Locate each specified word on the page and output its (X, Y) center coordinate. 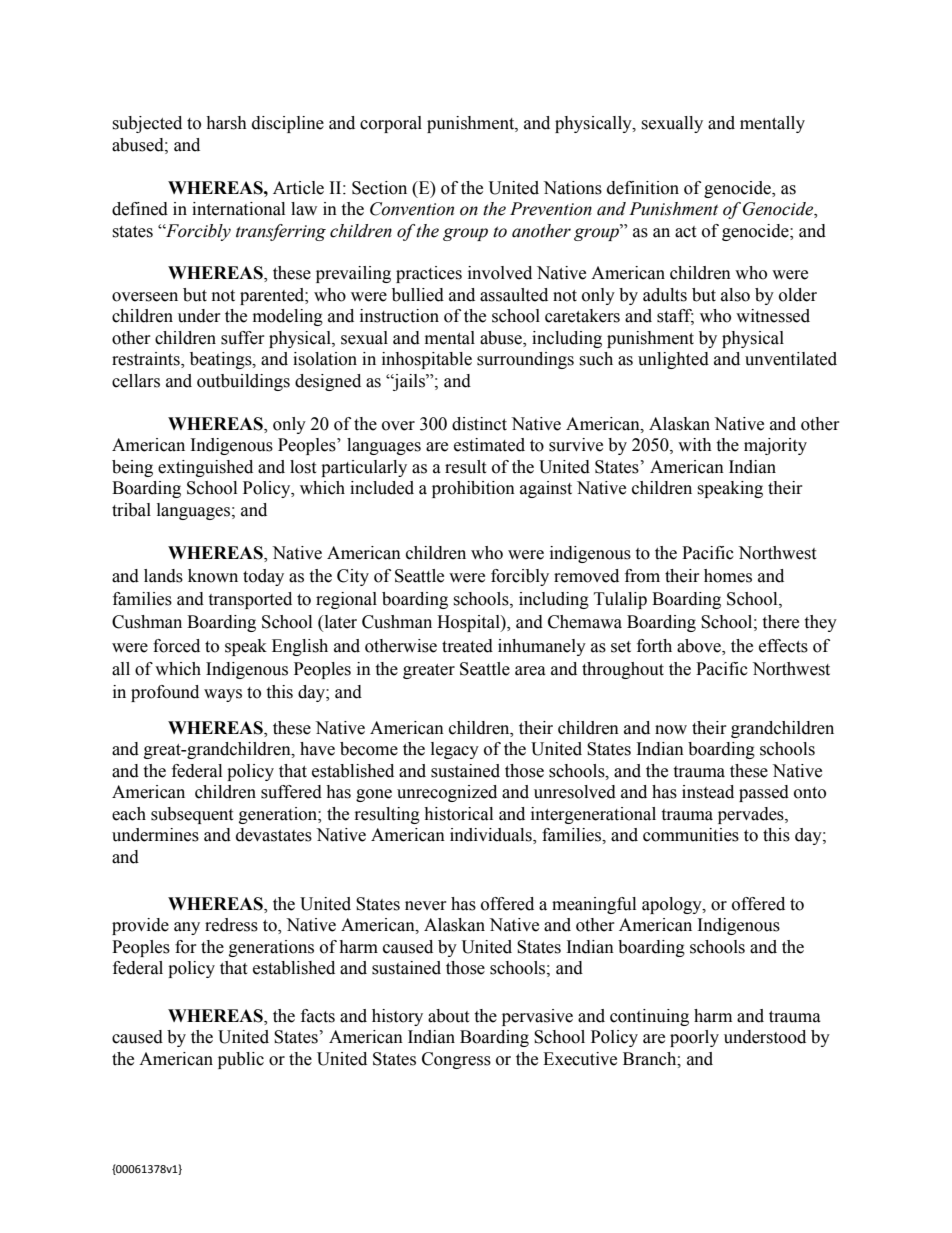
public (241, 1060)
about (448, 1016)
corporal (391, 124)
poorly (694, 1038)
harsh (226, 123)
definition (643, 188)
